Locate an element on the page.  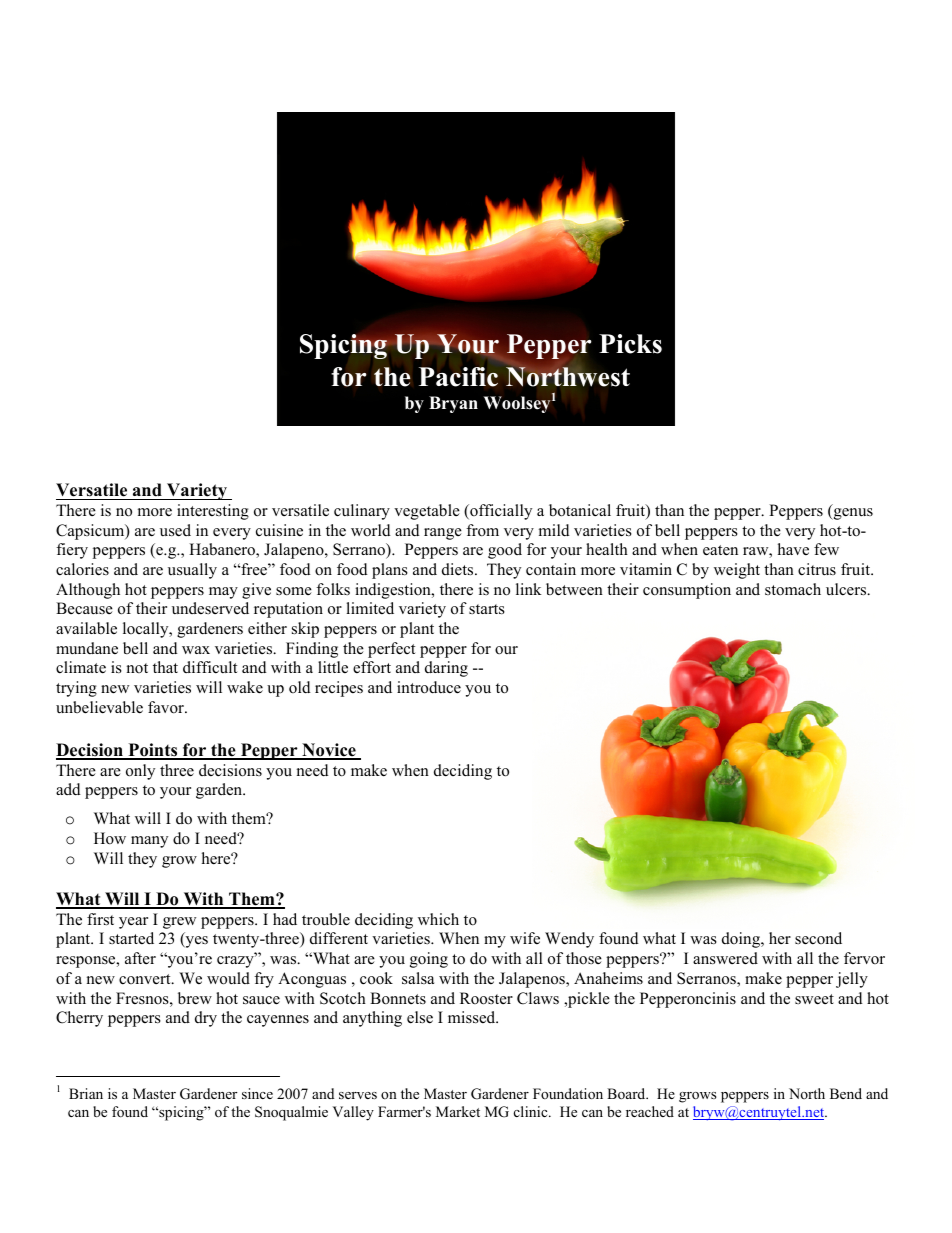
Picks is located at coordinates (630, 344).
